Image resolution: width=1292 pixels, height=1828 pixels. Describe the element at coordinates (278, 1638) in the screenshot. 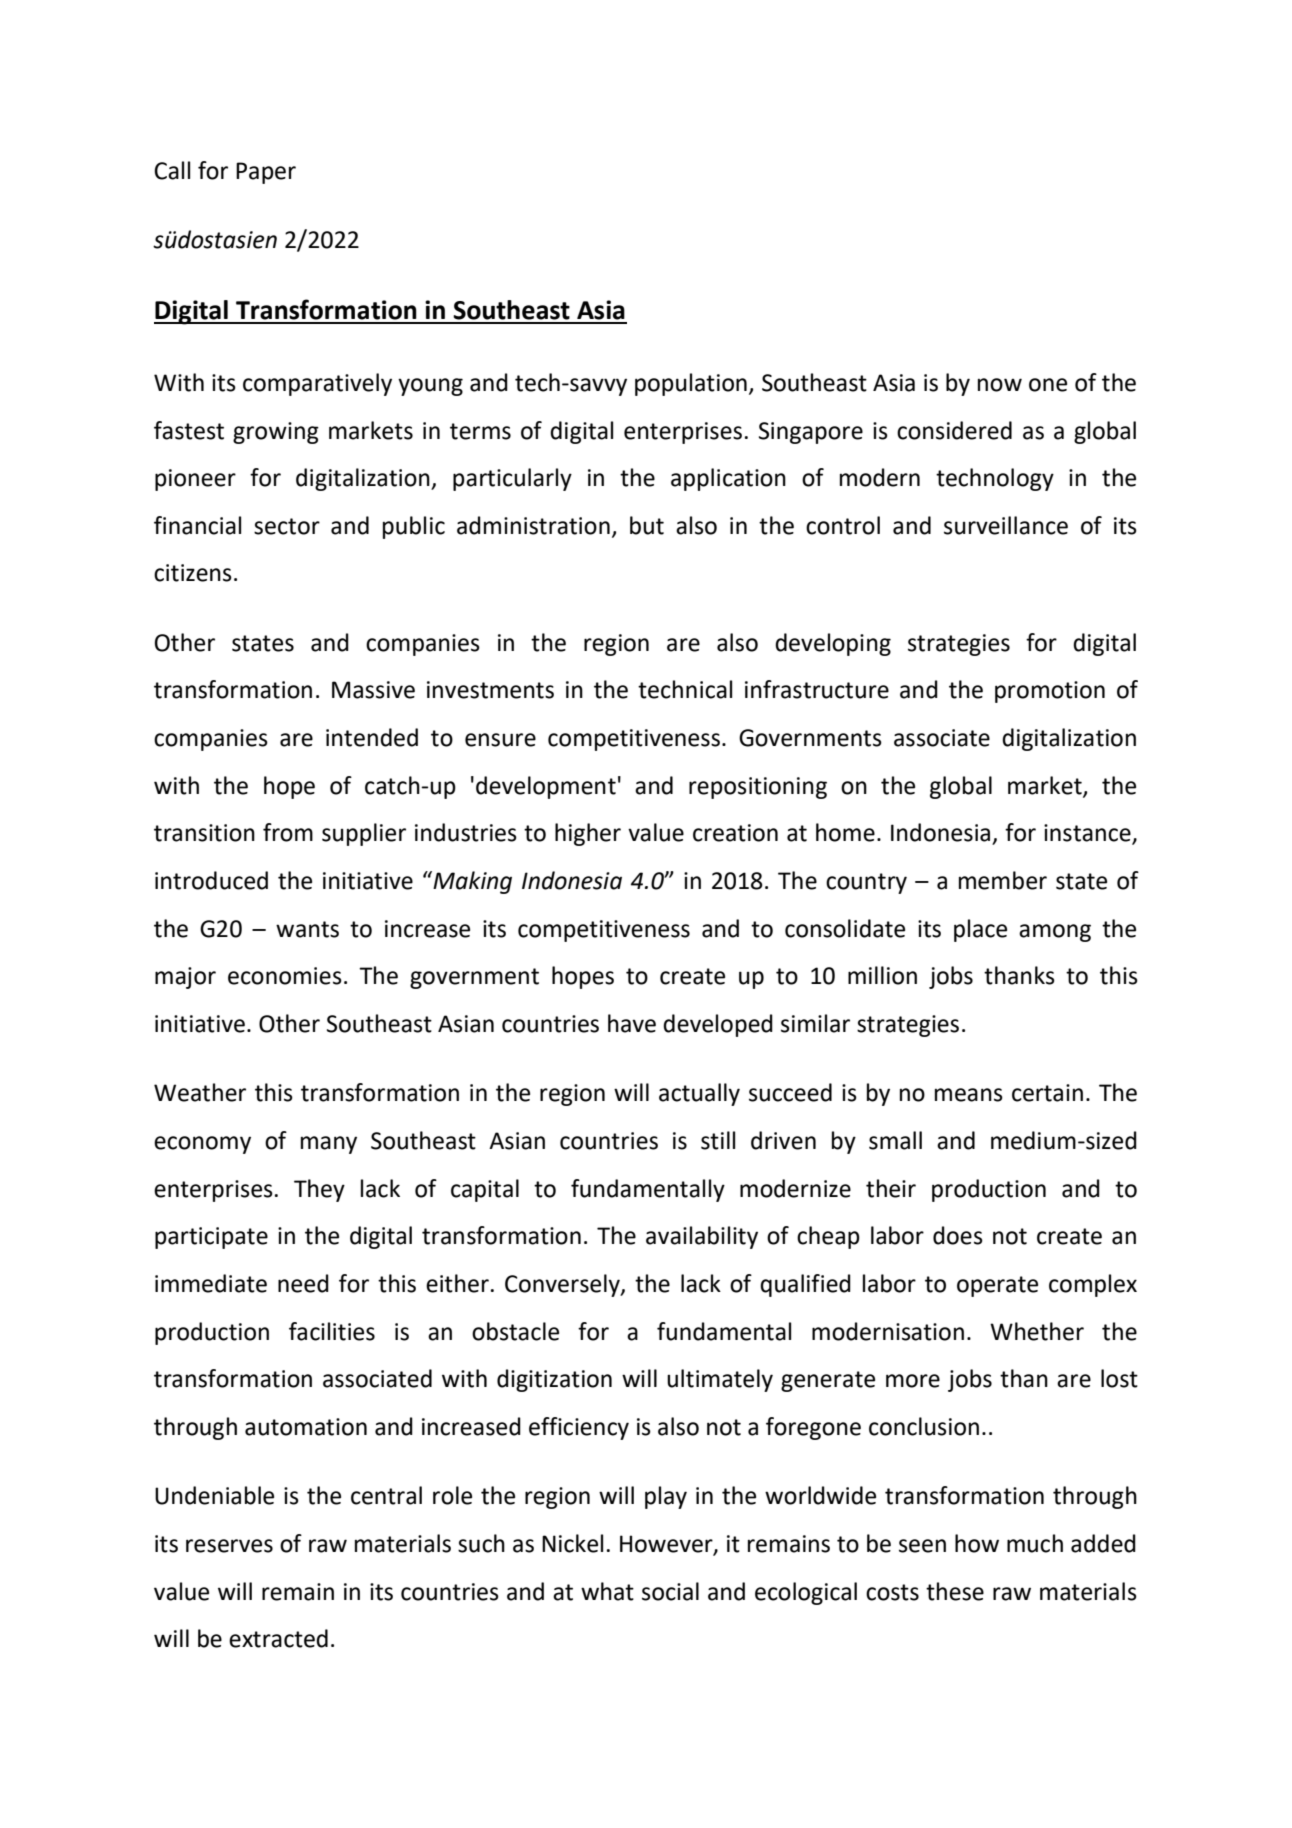

I see `extracted` at that location.
